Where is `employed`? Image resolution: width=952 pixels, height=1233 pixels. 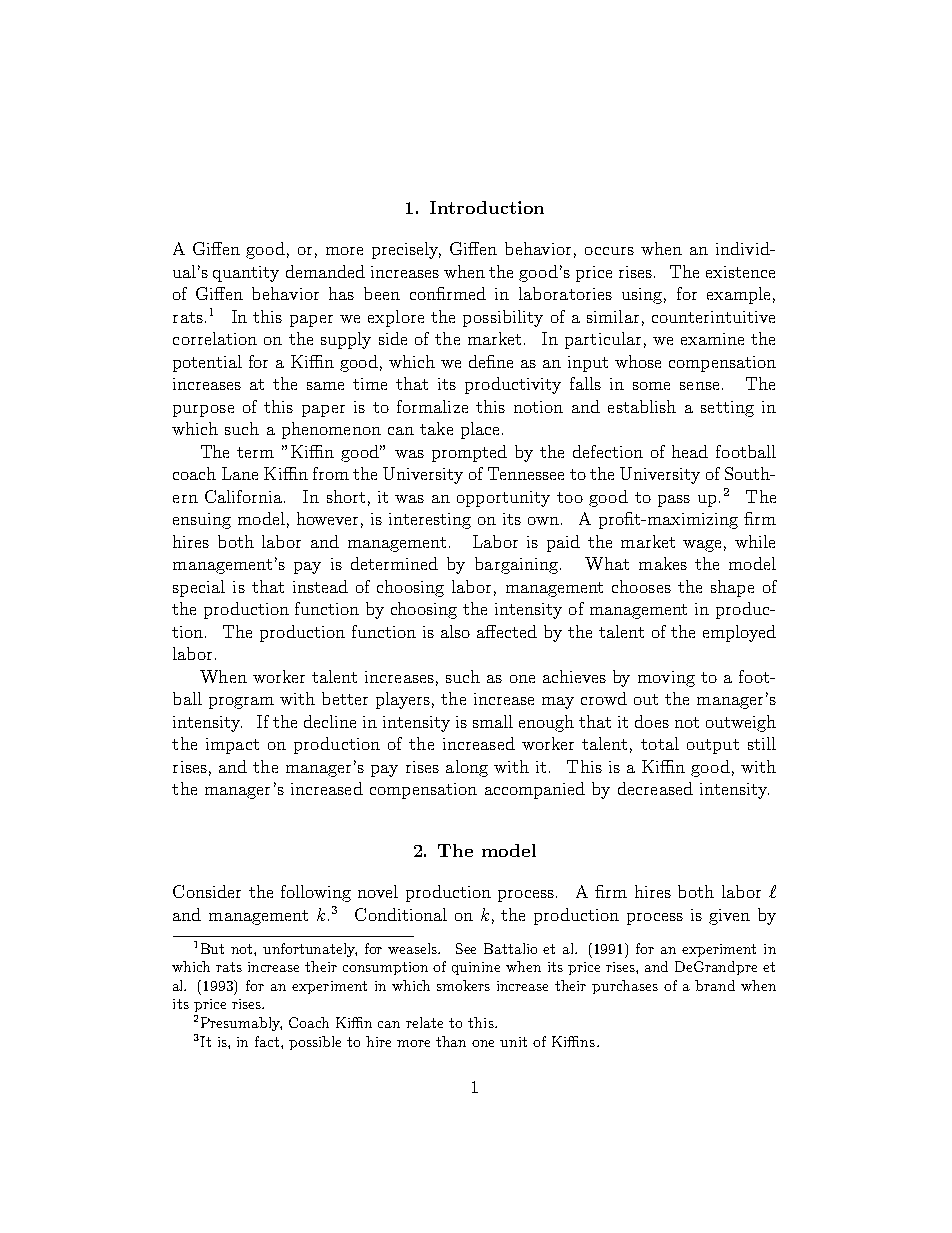 employed is located at coordinates (739, 633).
